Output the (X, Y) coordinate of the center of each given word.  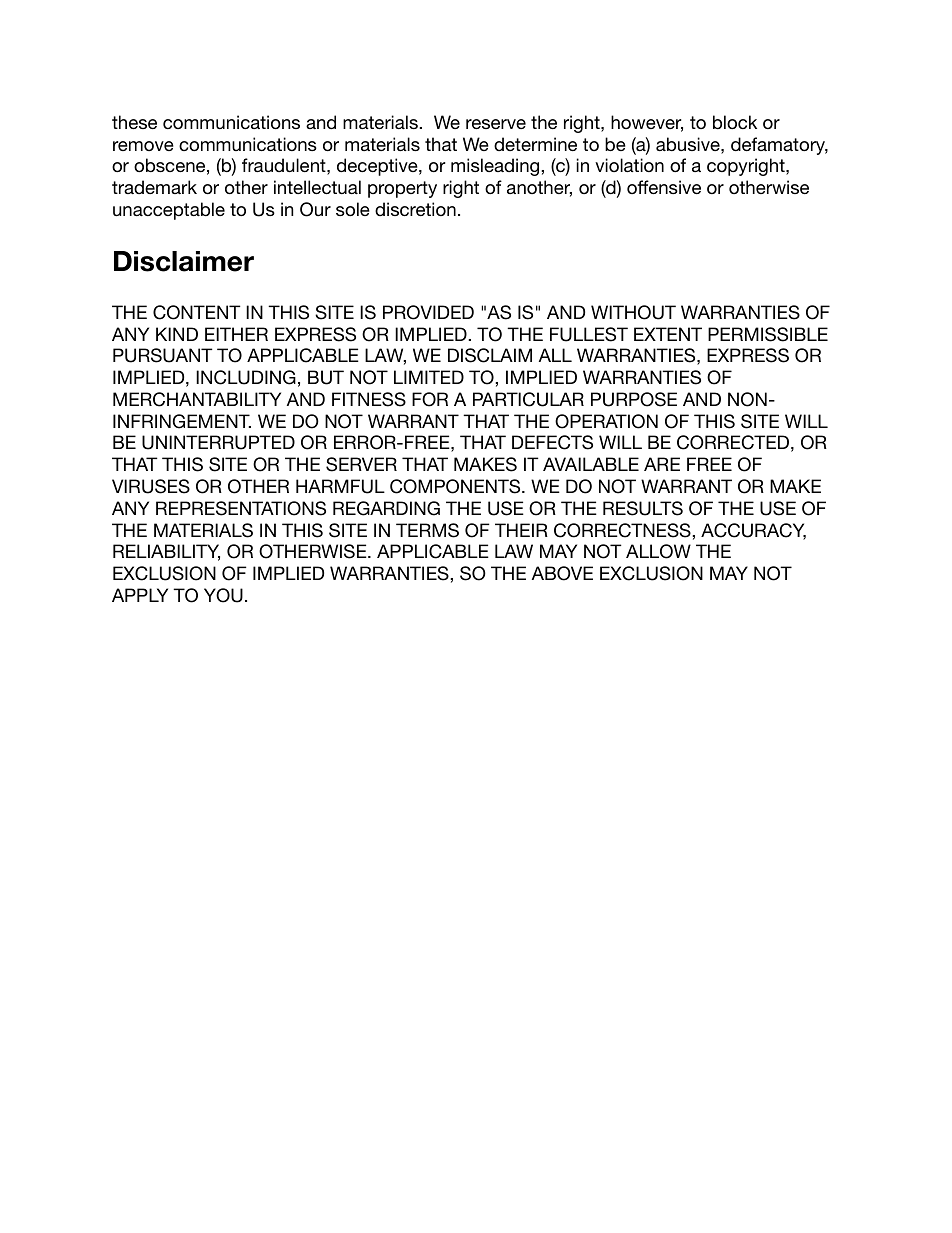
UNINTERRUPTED (218, 442)
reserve (496, 124)
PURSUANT (163, 355)
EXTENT (668, 334)
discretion (415, 209)
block (735, 122)
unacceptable (169, 211)
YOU (223, 595)
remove (143, 146)
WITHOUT (633, 312)
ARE (662, 464)
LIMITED (429, 377)
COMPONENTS (456, 486)
